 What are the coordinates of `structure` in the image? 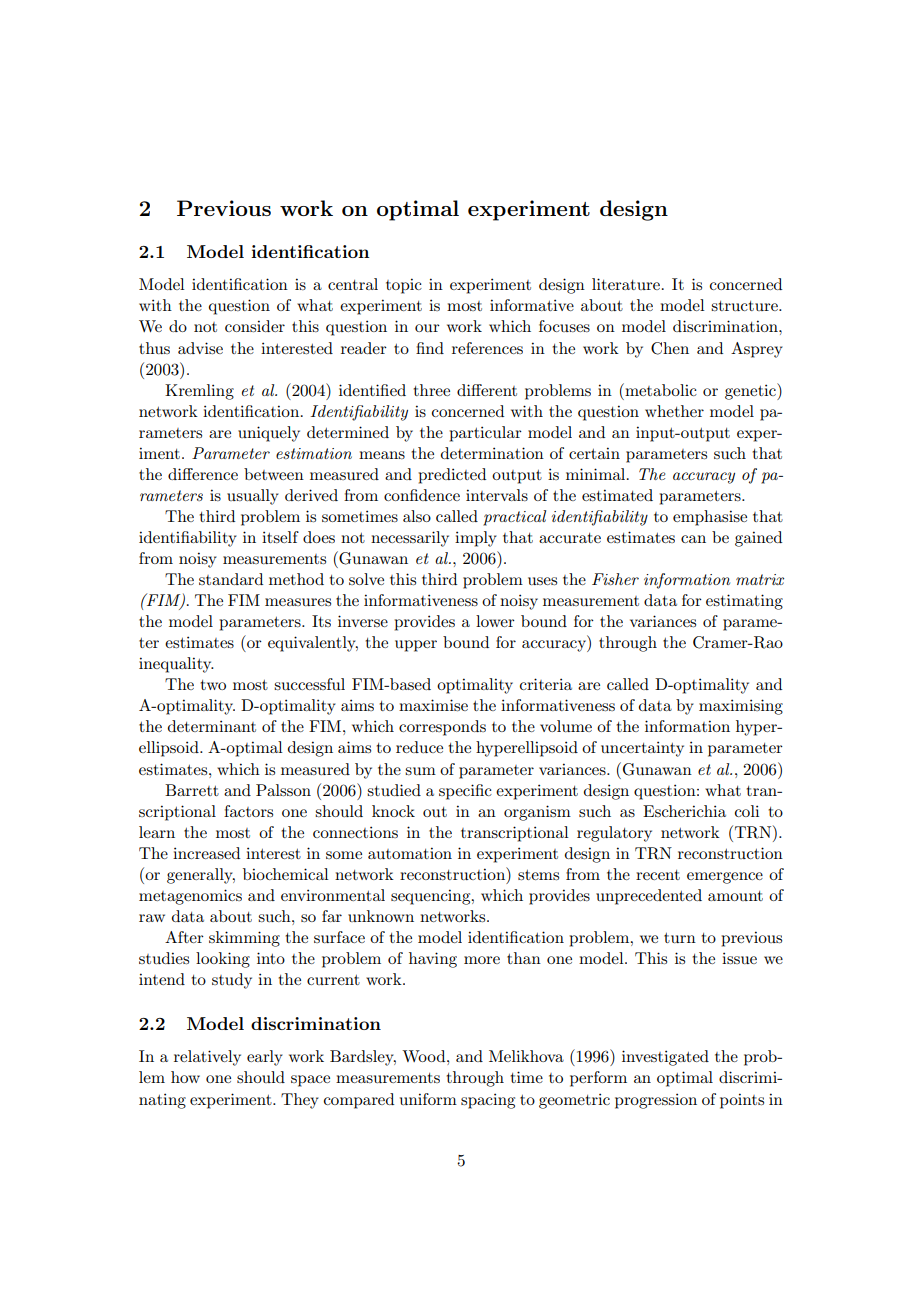 It's located at (745, 306).
